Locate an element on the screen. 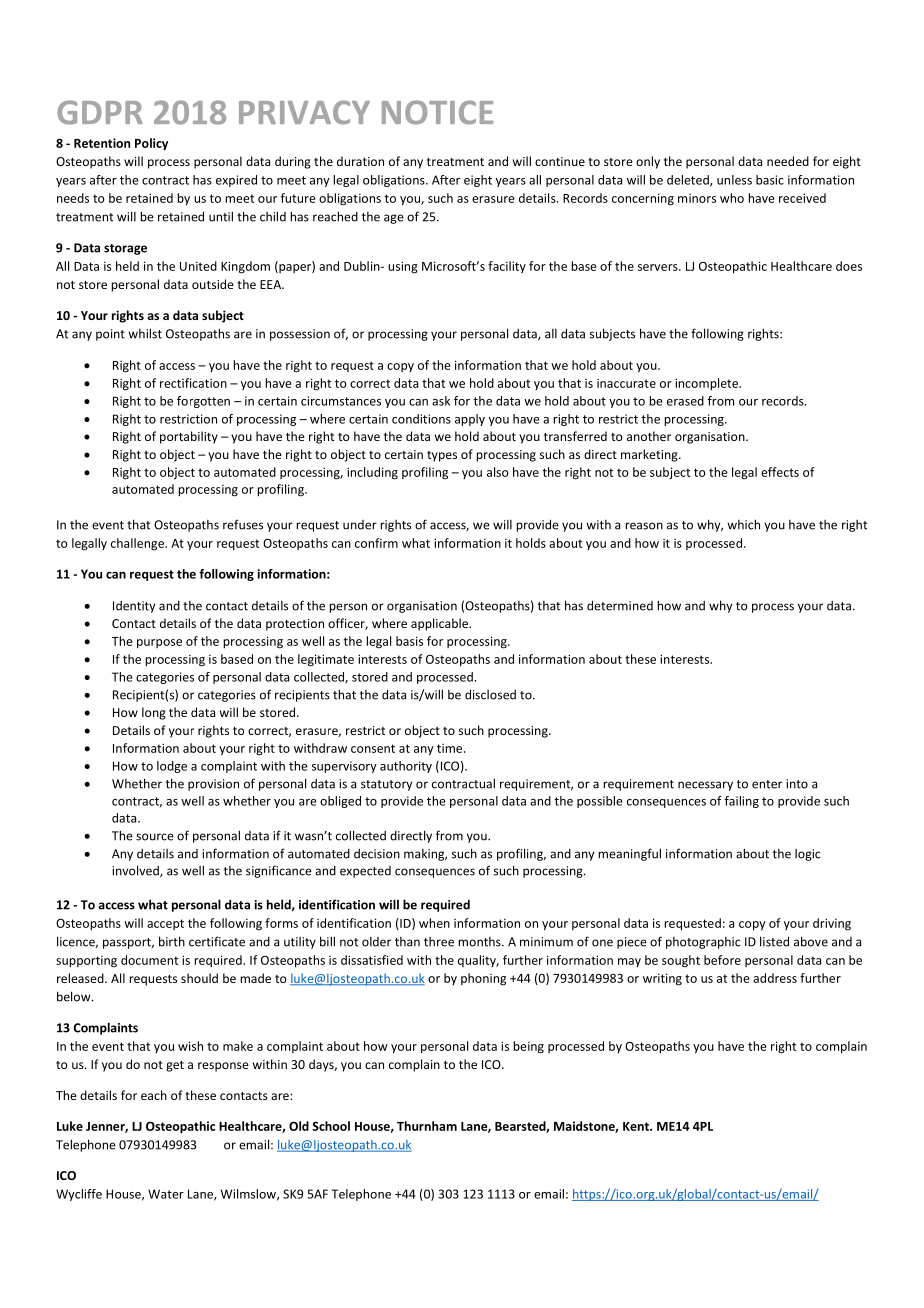 The image size is (924, 1308). Kent is located at coordinates (637, 1126).
